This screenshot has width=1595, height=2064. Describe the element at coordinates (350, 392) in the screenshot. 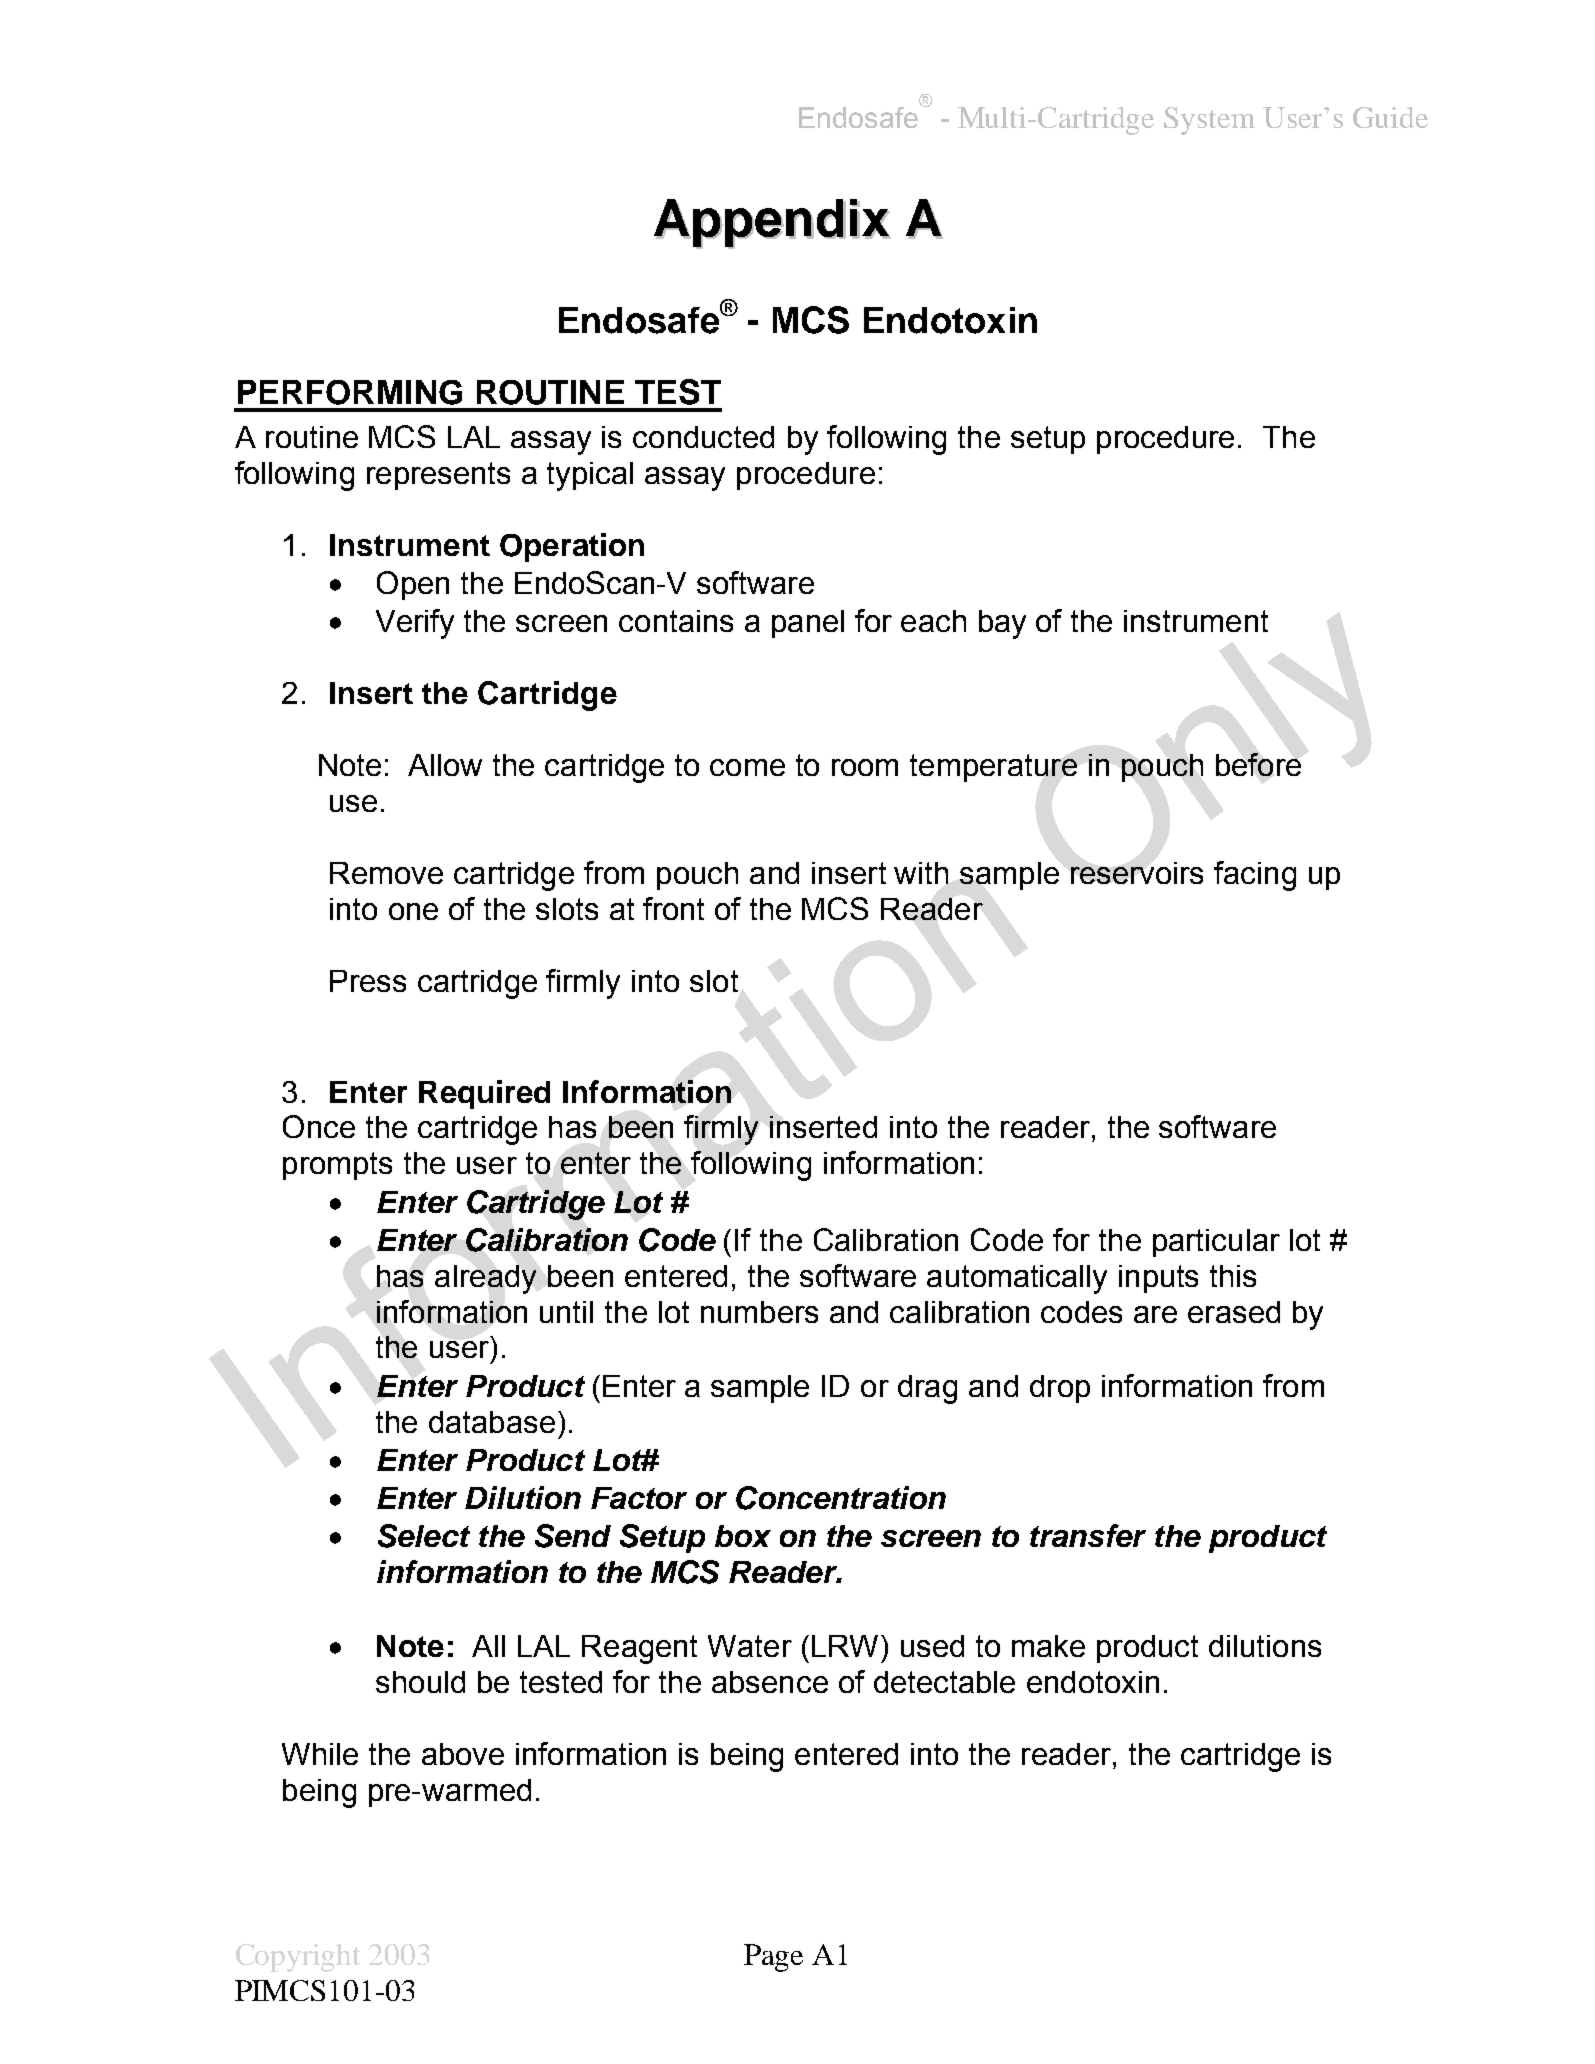

I see `PERFORMING` at that location.
